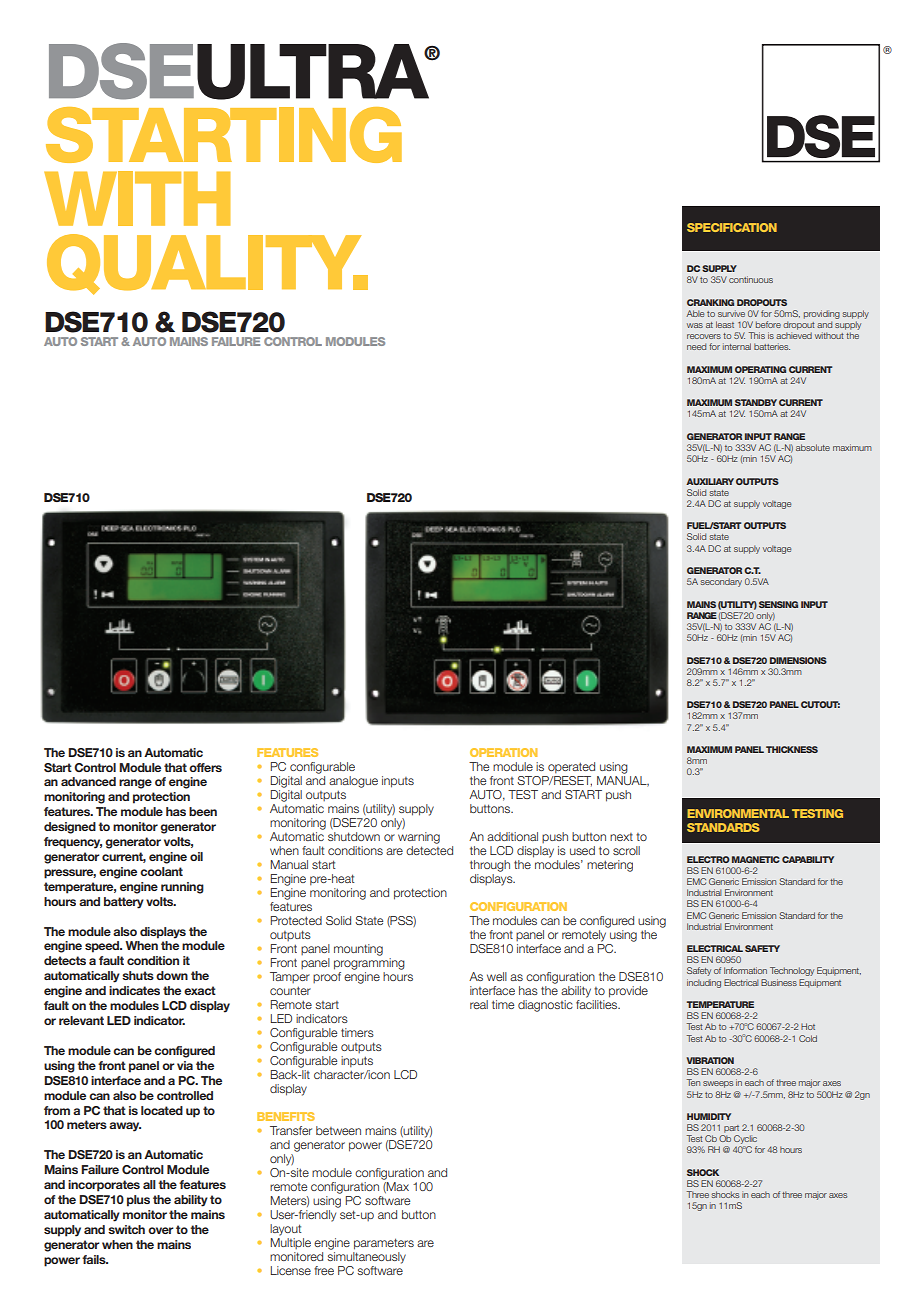 Image resolution: width=924 pixels, height=1308 pixels. What do you see at coordinates (751, 279) in the page?
I see `continuous` at bounding box center [751, 279].
